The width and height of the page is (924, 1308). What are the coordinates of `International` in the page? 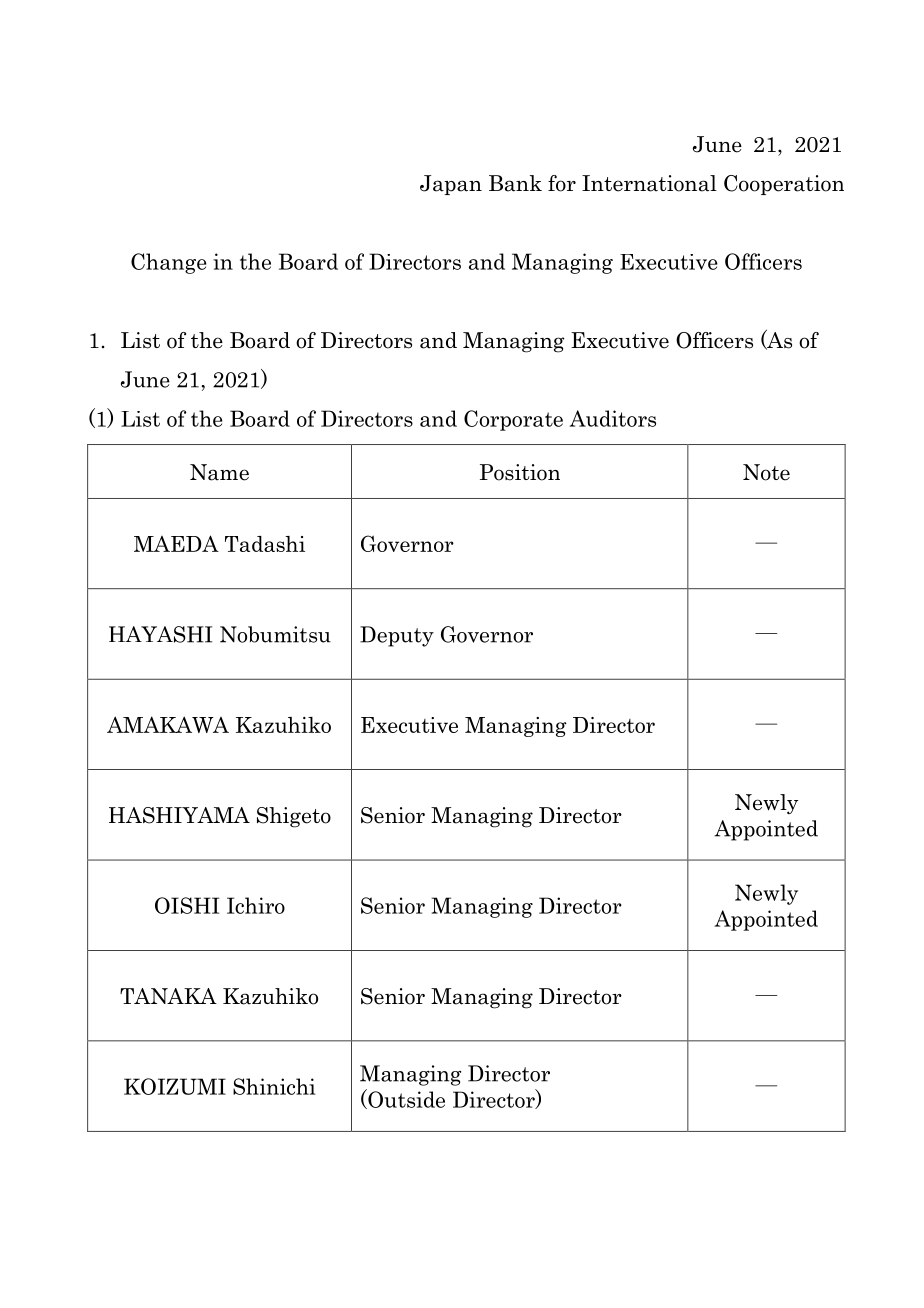 It's located at (649, 183).
